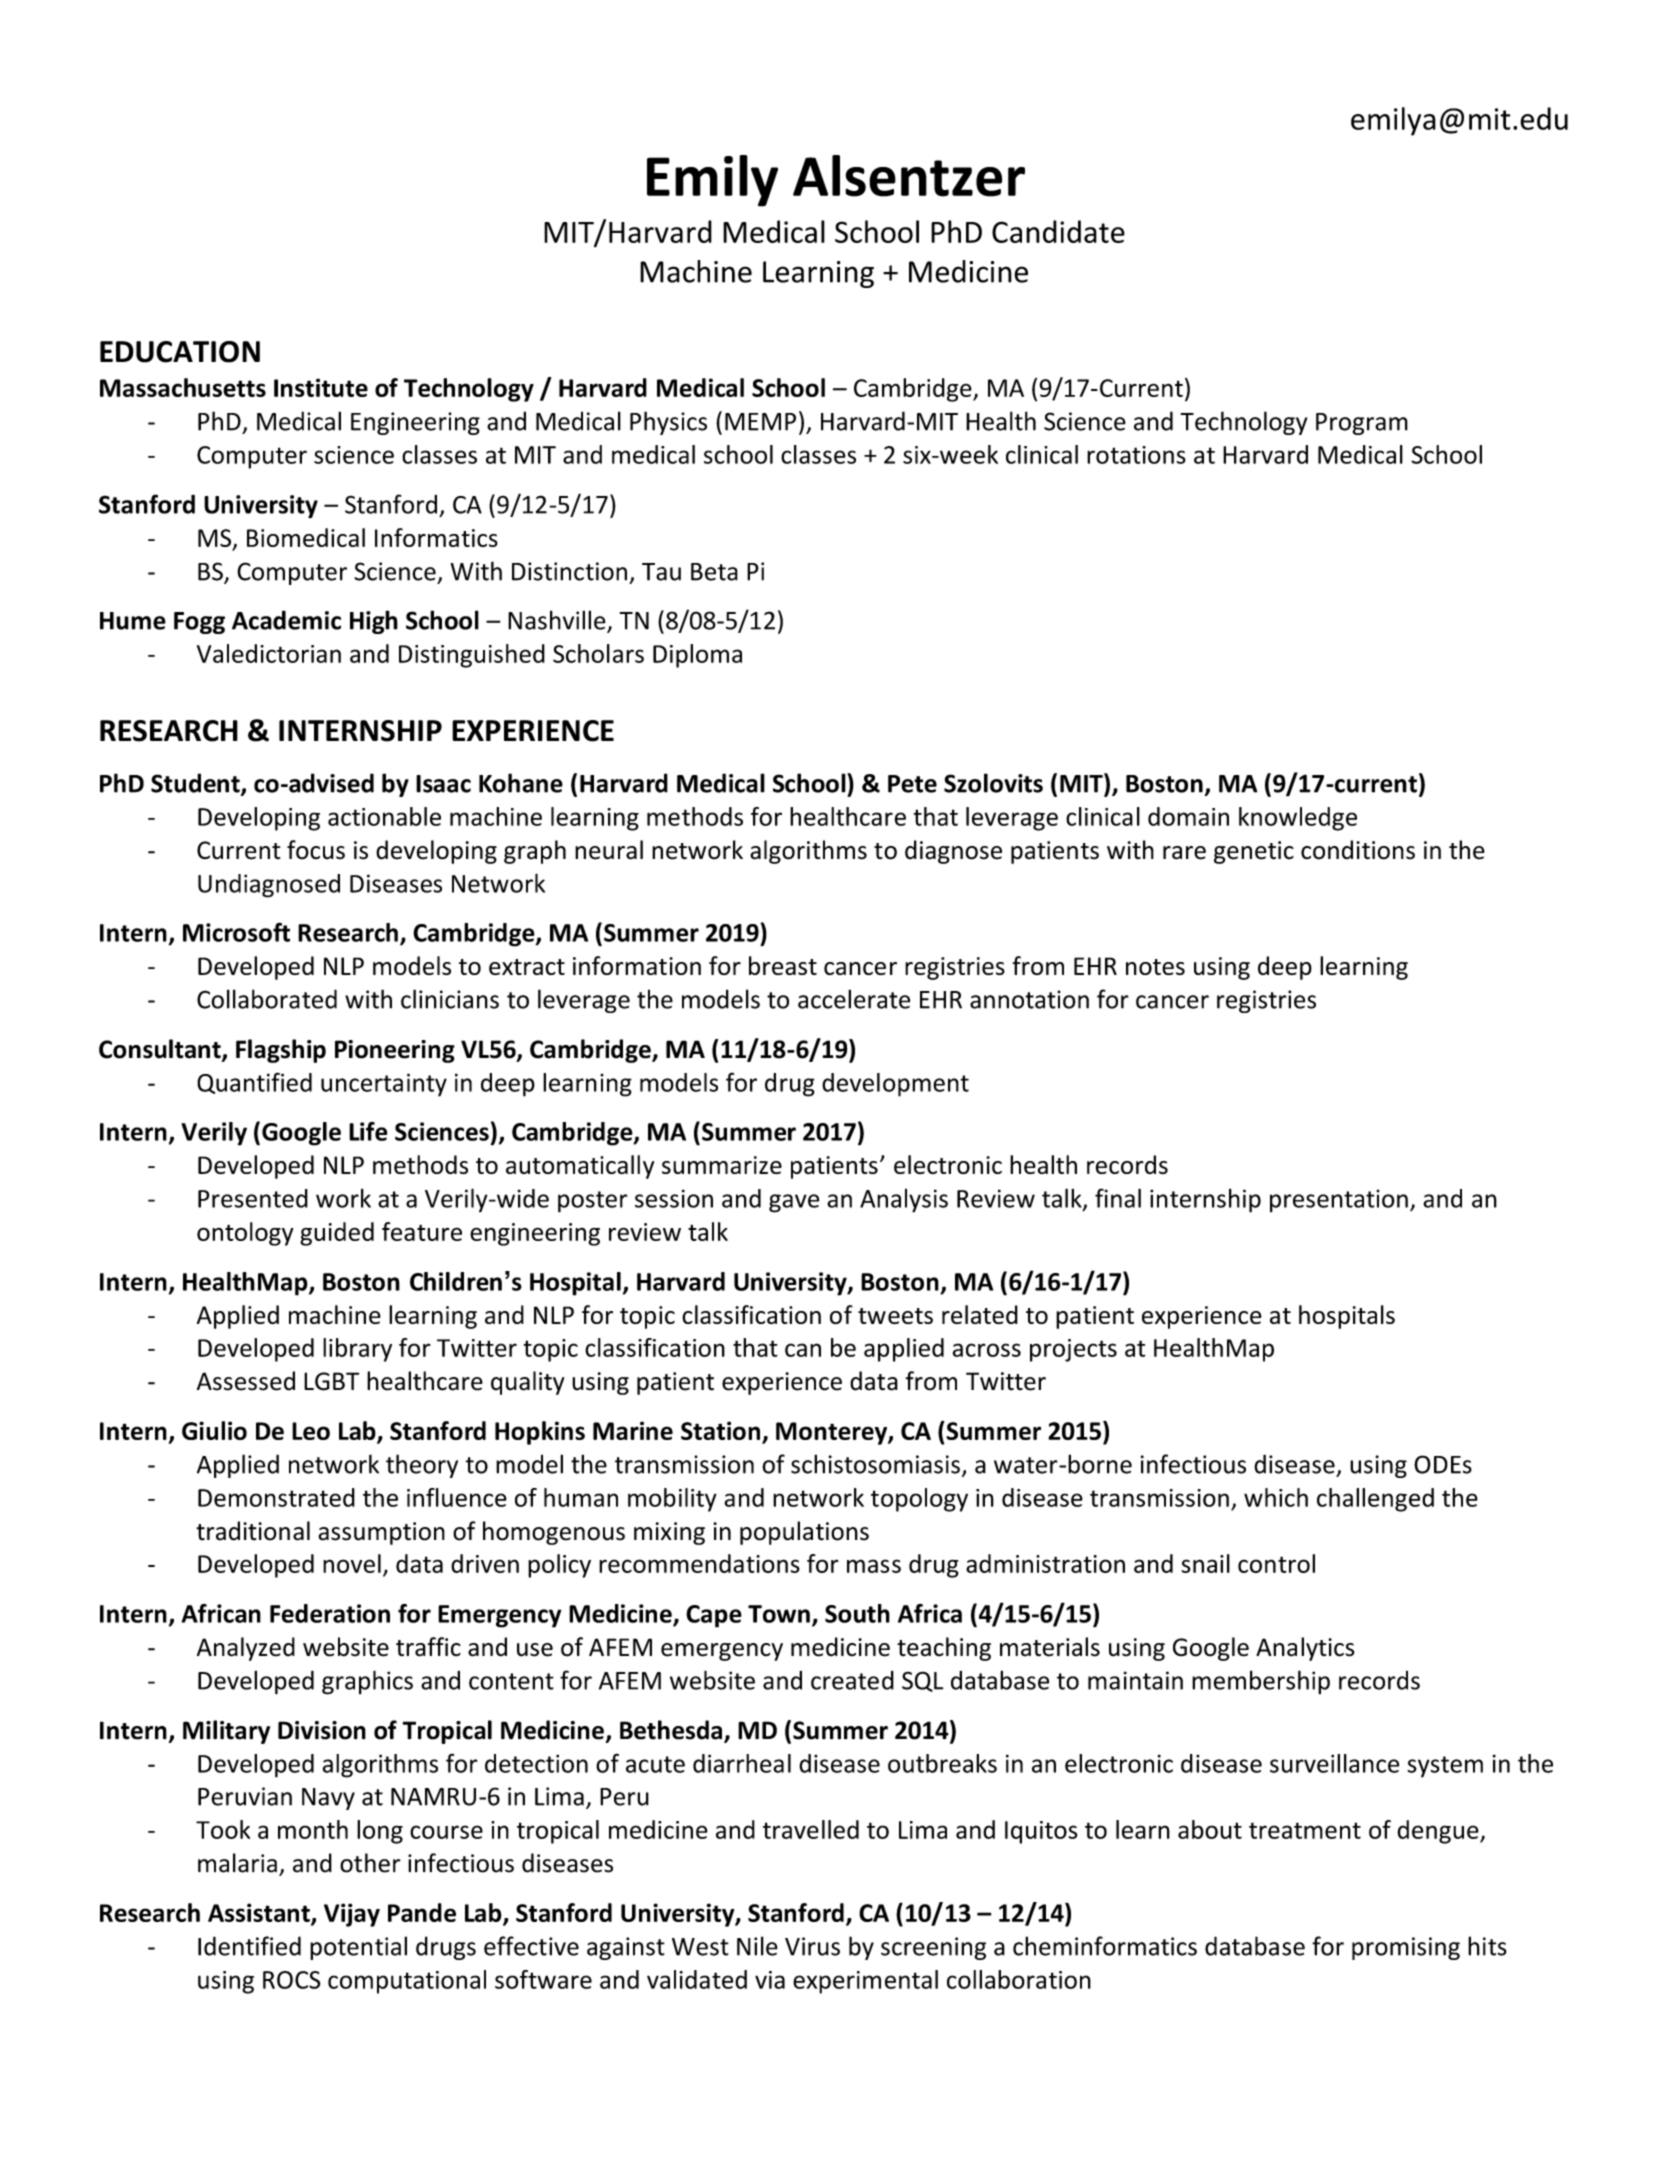  I want to click on Beta, so click(714, 572).
